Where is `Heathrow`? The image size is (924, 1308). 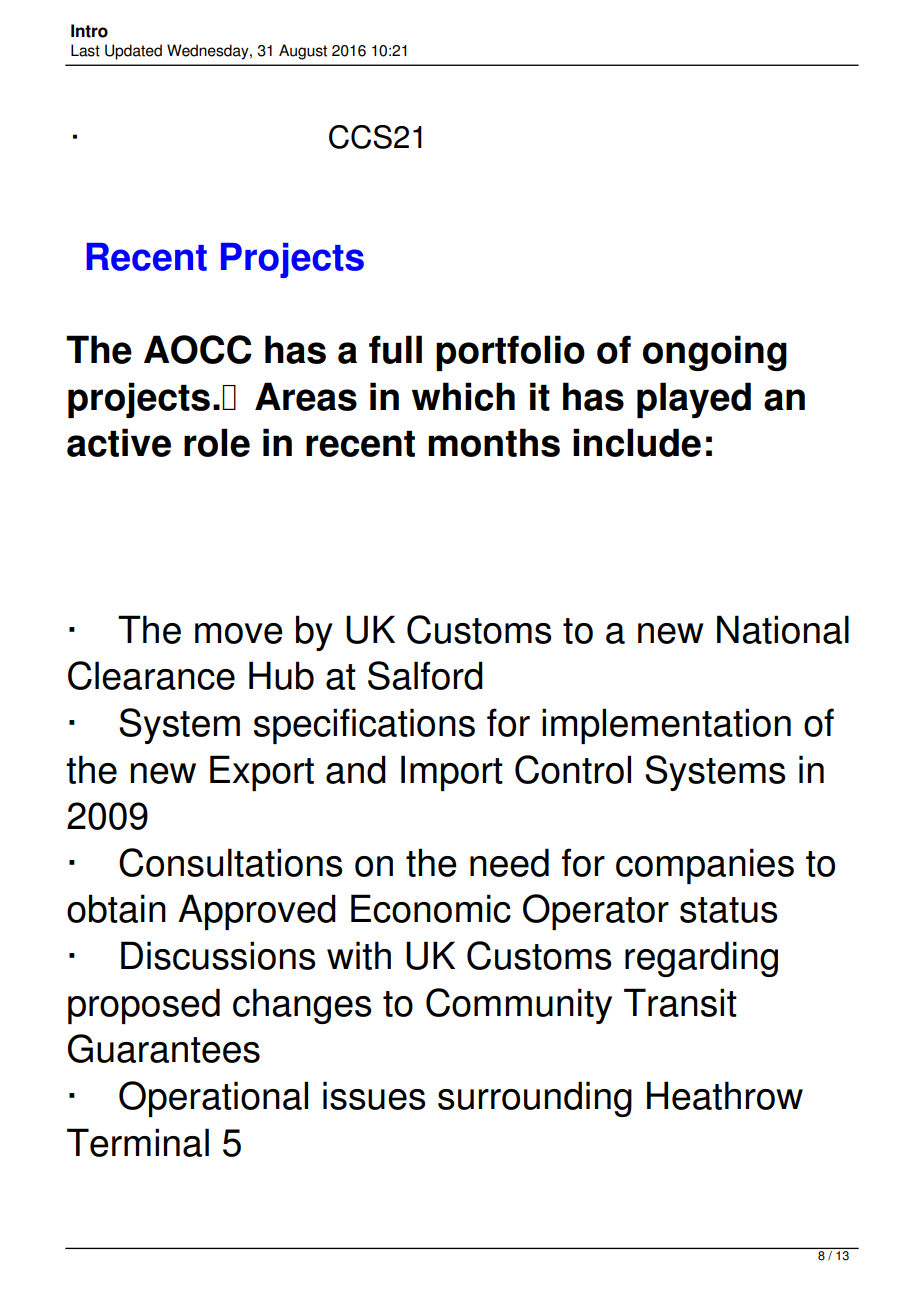
Heathrow is located at coordinates (725, 1095).
